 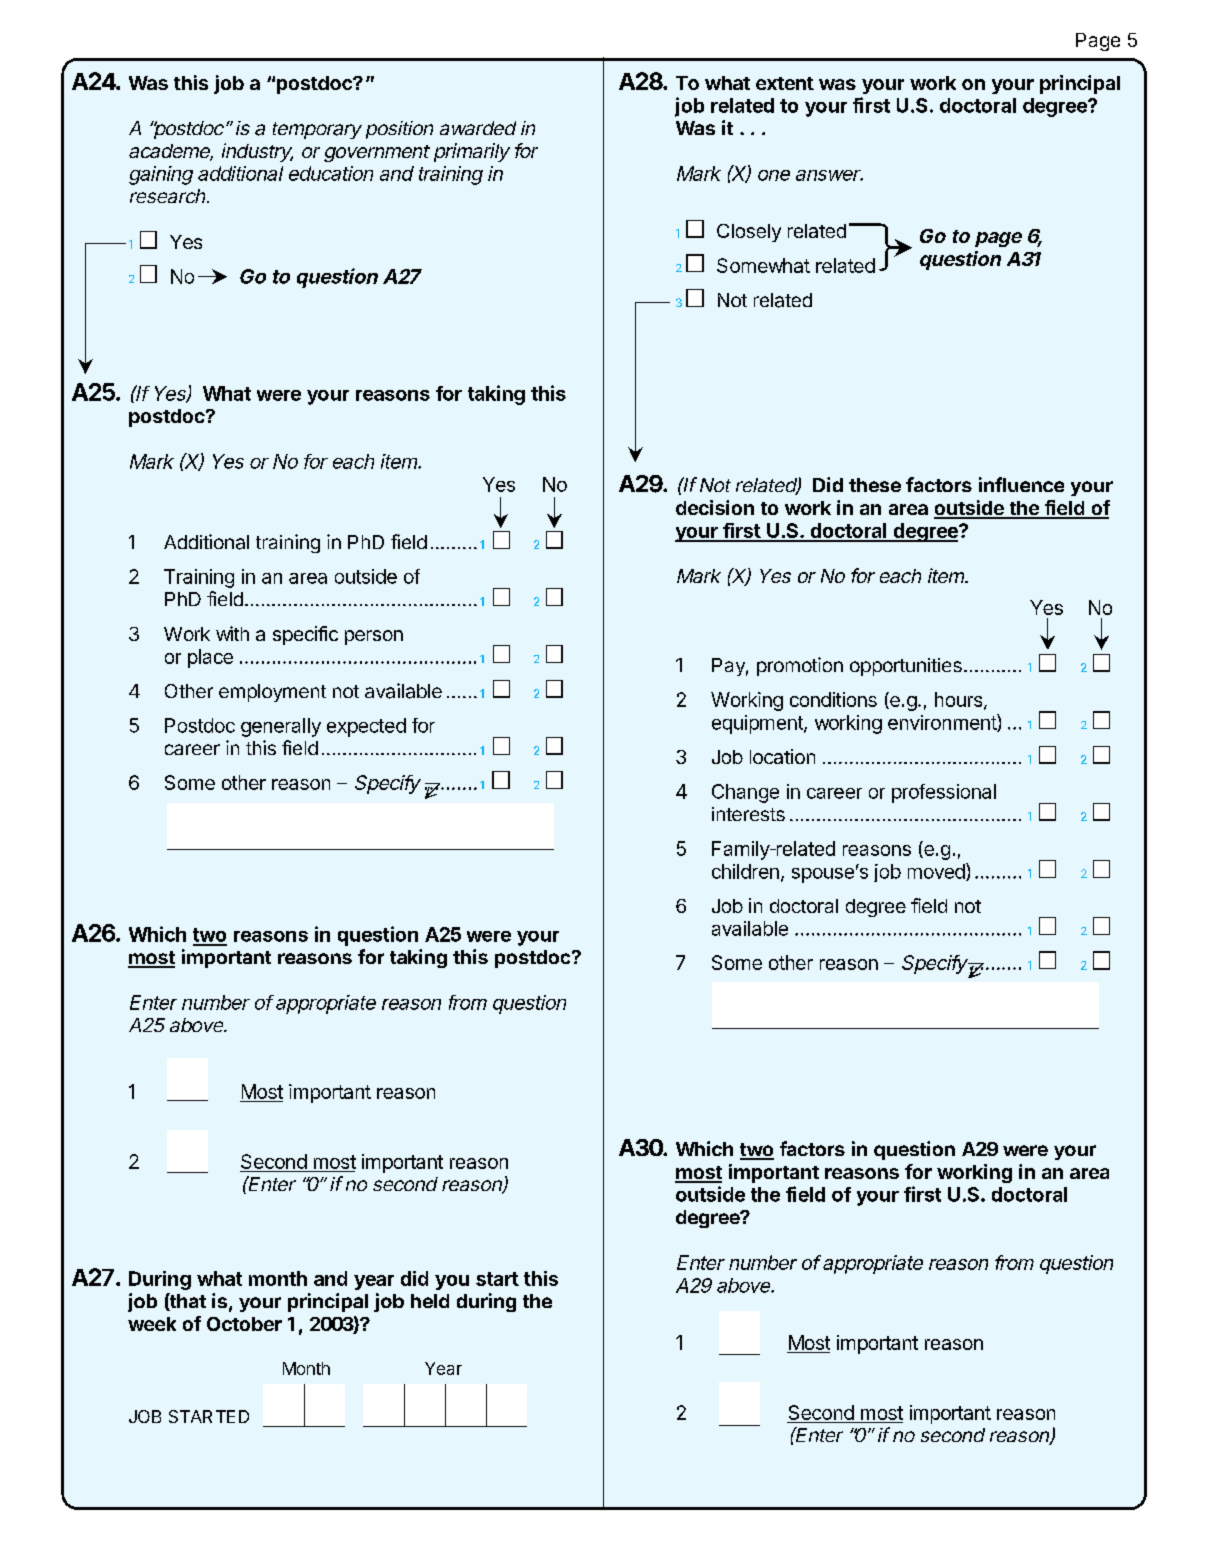 What do you see at coordinates (875, 485) in the screenshot?
I see `these` at bounding box center [875, 485].
